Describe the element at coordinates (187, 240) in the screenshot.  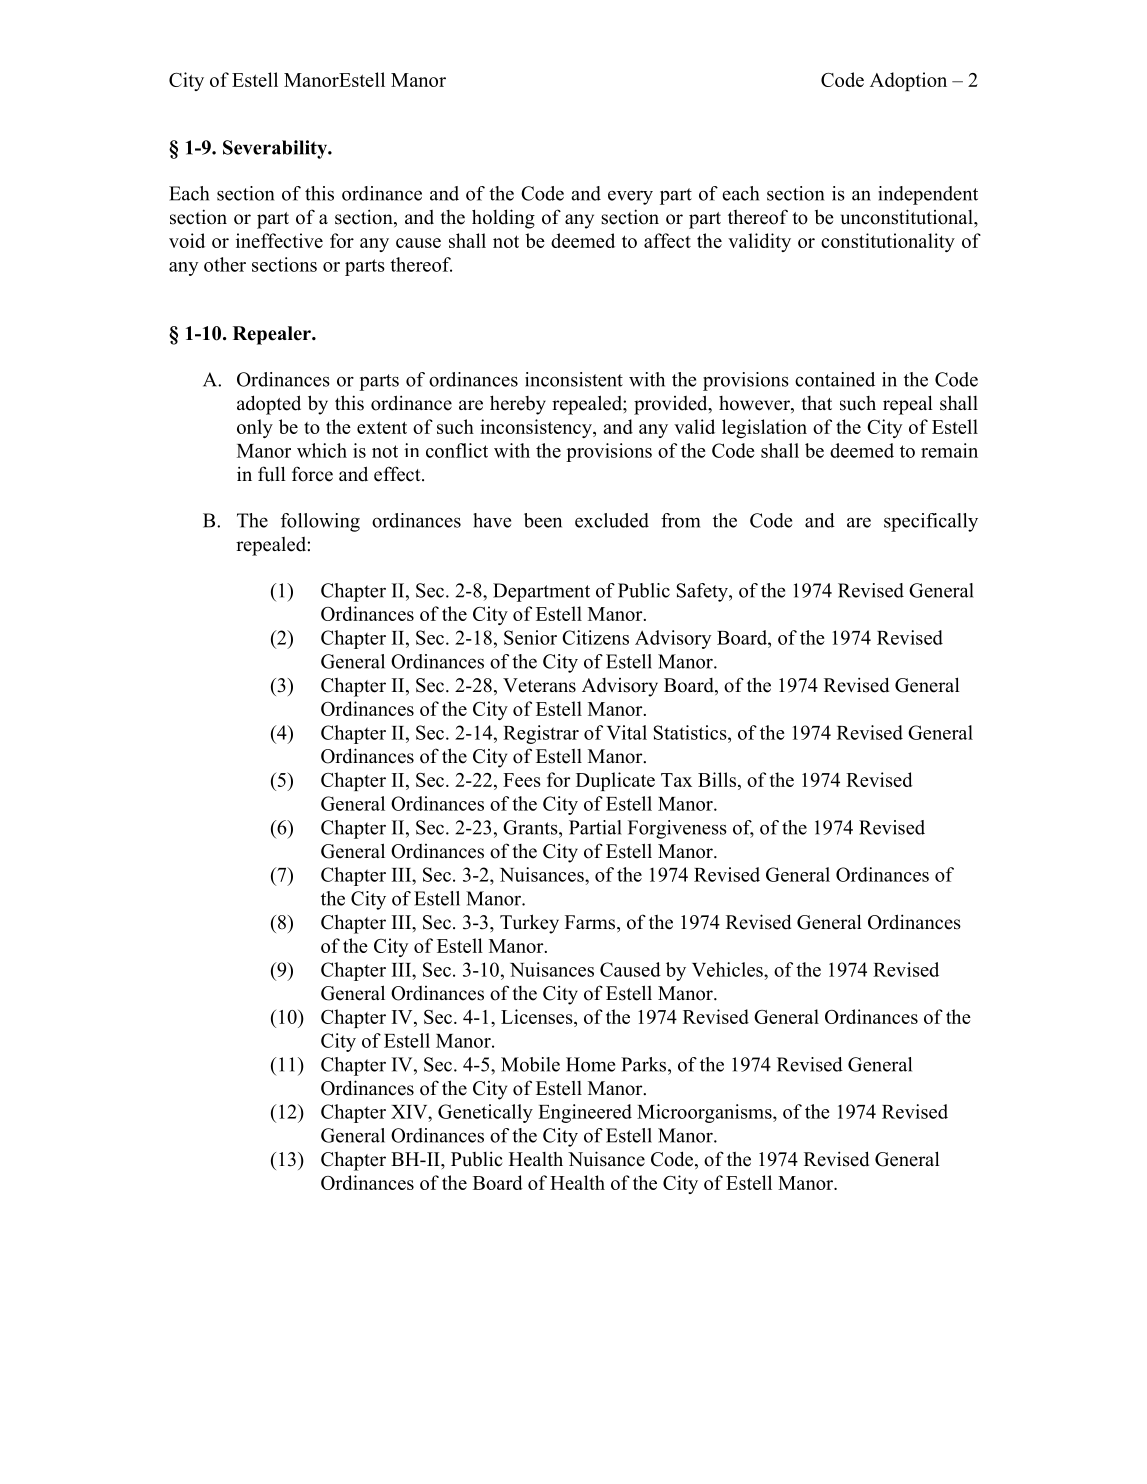
I see `void` at that location.
